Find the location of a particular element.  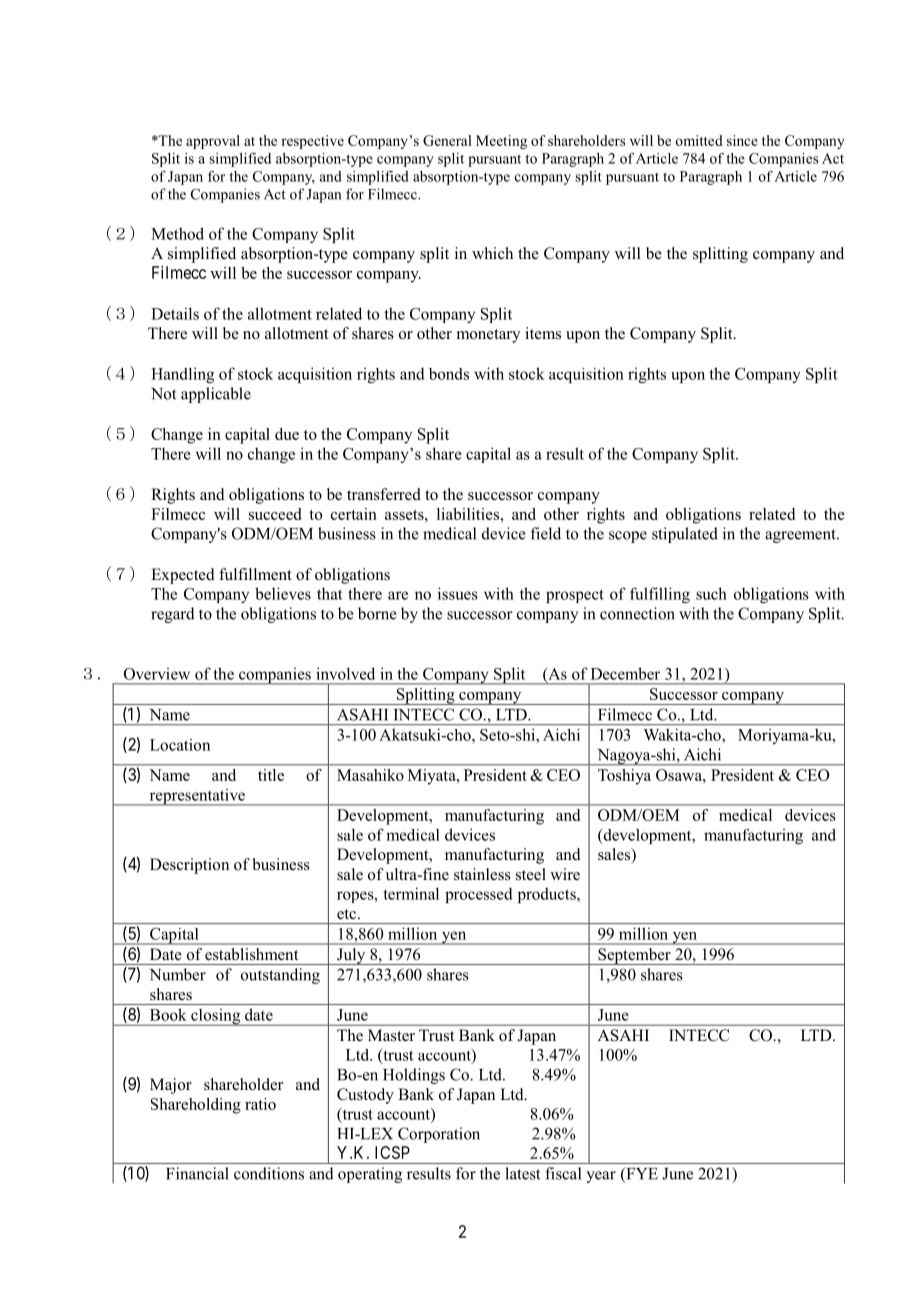

Number is located at coordinates (178, 974).
